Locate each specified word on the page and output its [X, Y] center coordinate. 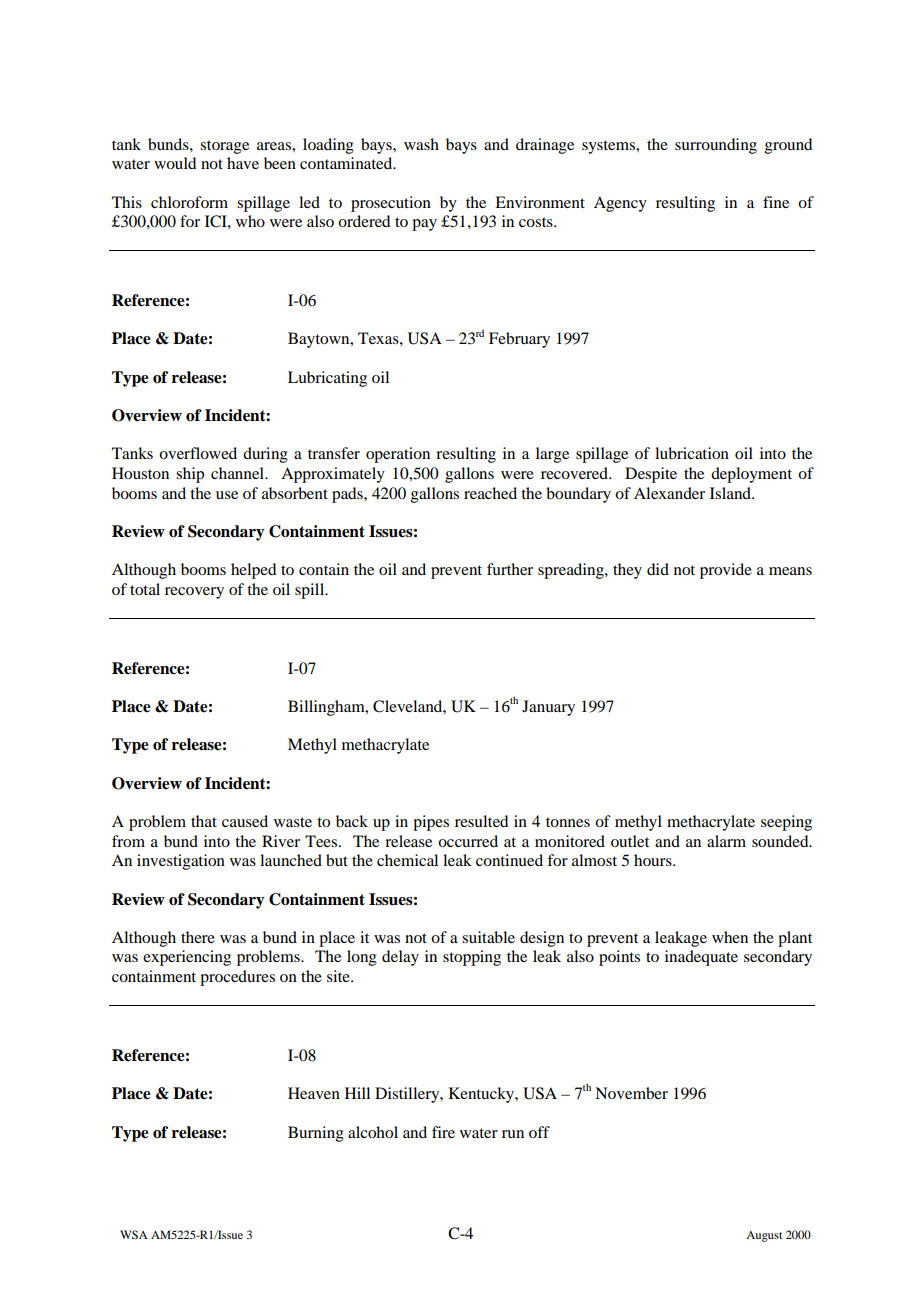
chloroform [189, 202]
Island [732, 493]
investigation [181, 862]
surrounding [716, 146]
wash [421, 144]
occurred [468, 841]
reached [490, 493]
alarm [726, 841]
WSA [134, 1234]
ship [190, 475]
